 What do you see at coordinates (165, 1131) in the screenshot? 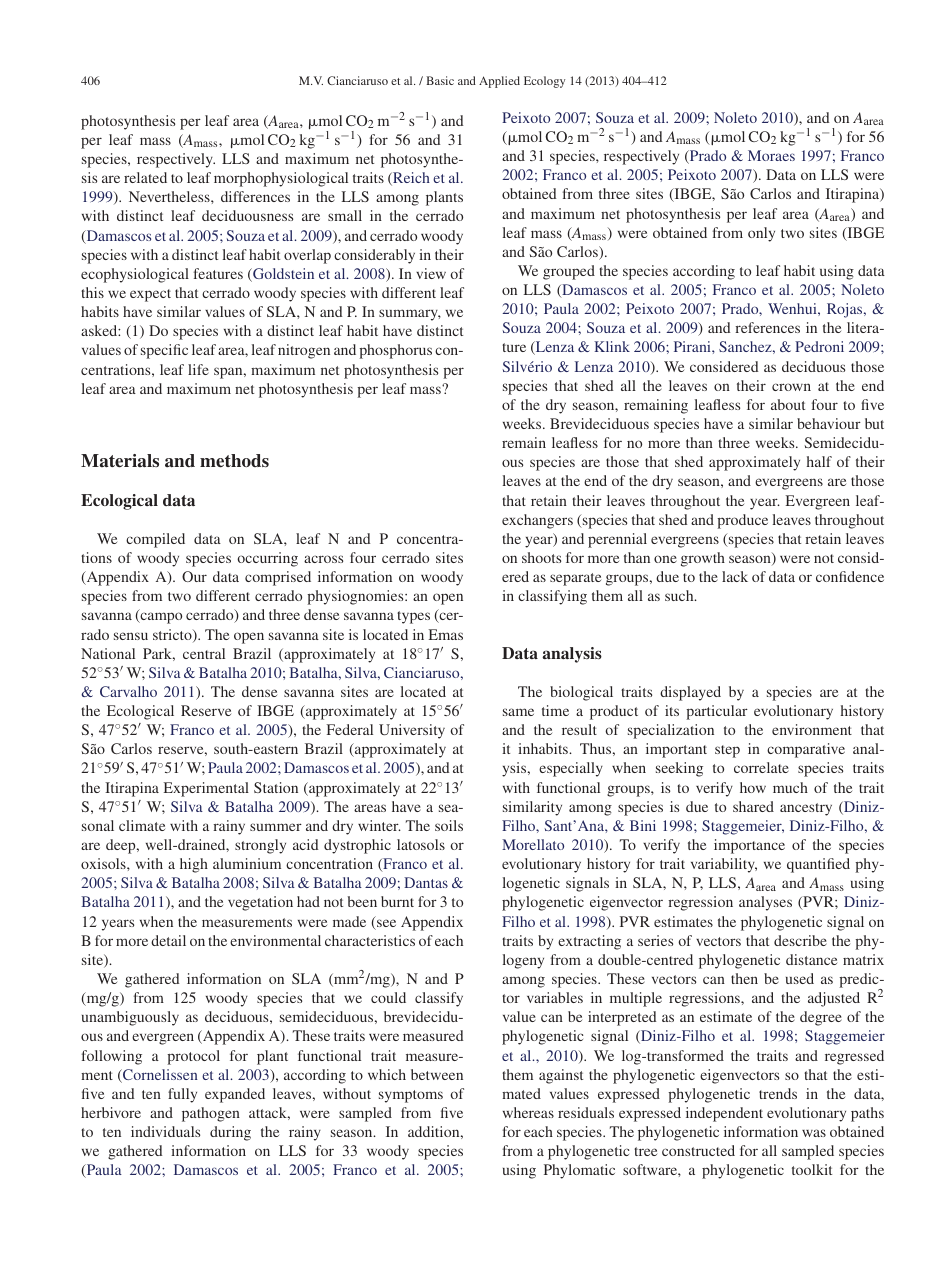
I see `individuals` at bounding box center [165, 1131].
